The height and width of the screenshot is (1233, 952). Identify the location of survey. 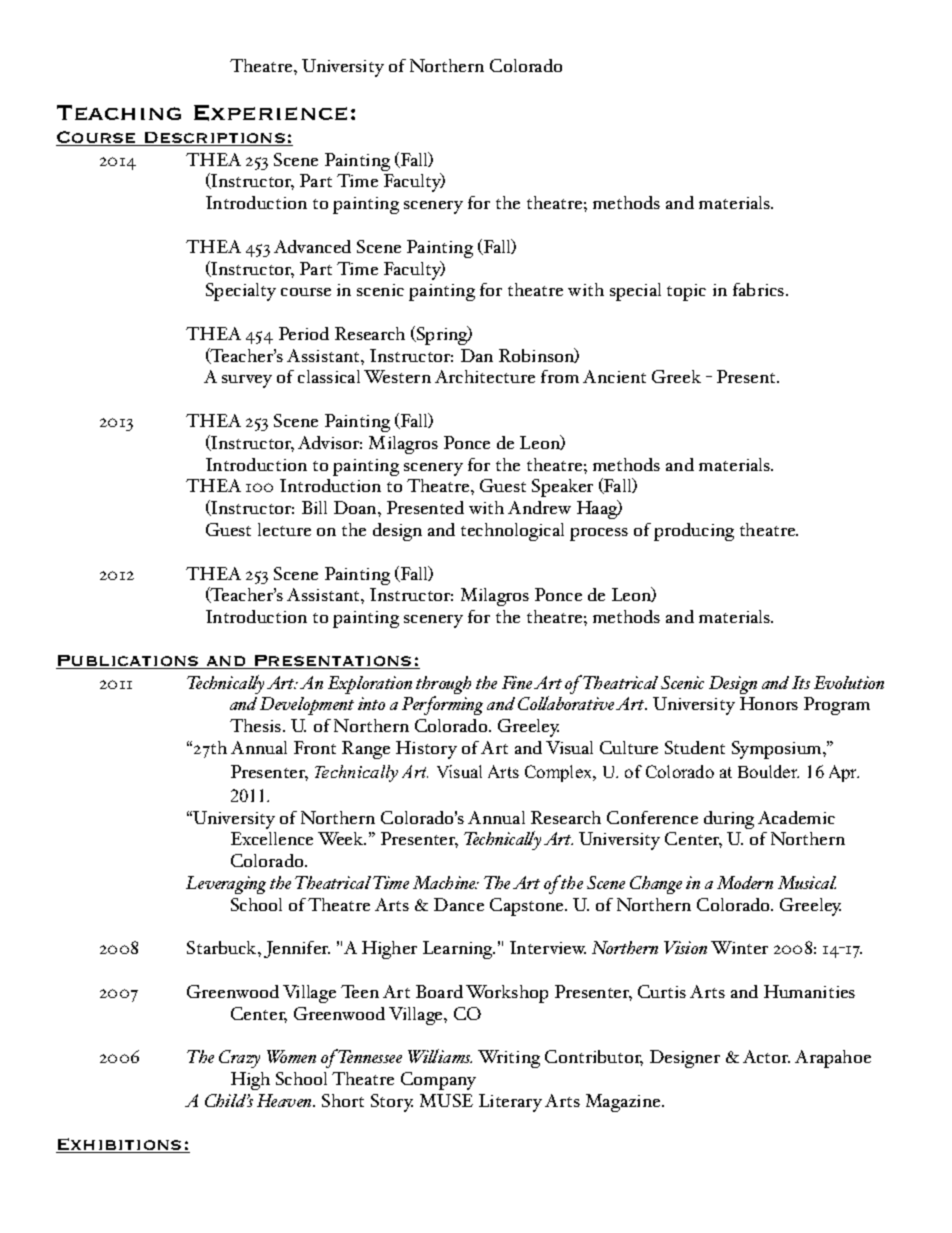
(247, 381).
